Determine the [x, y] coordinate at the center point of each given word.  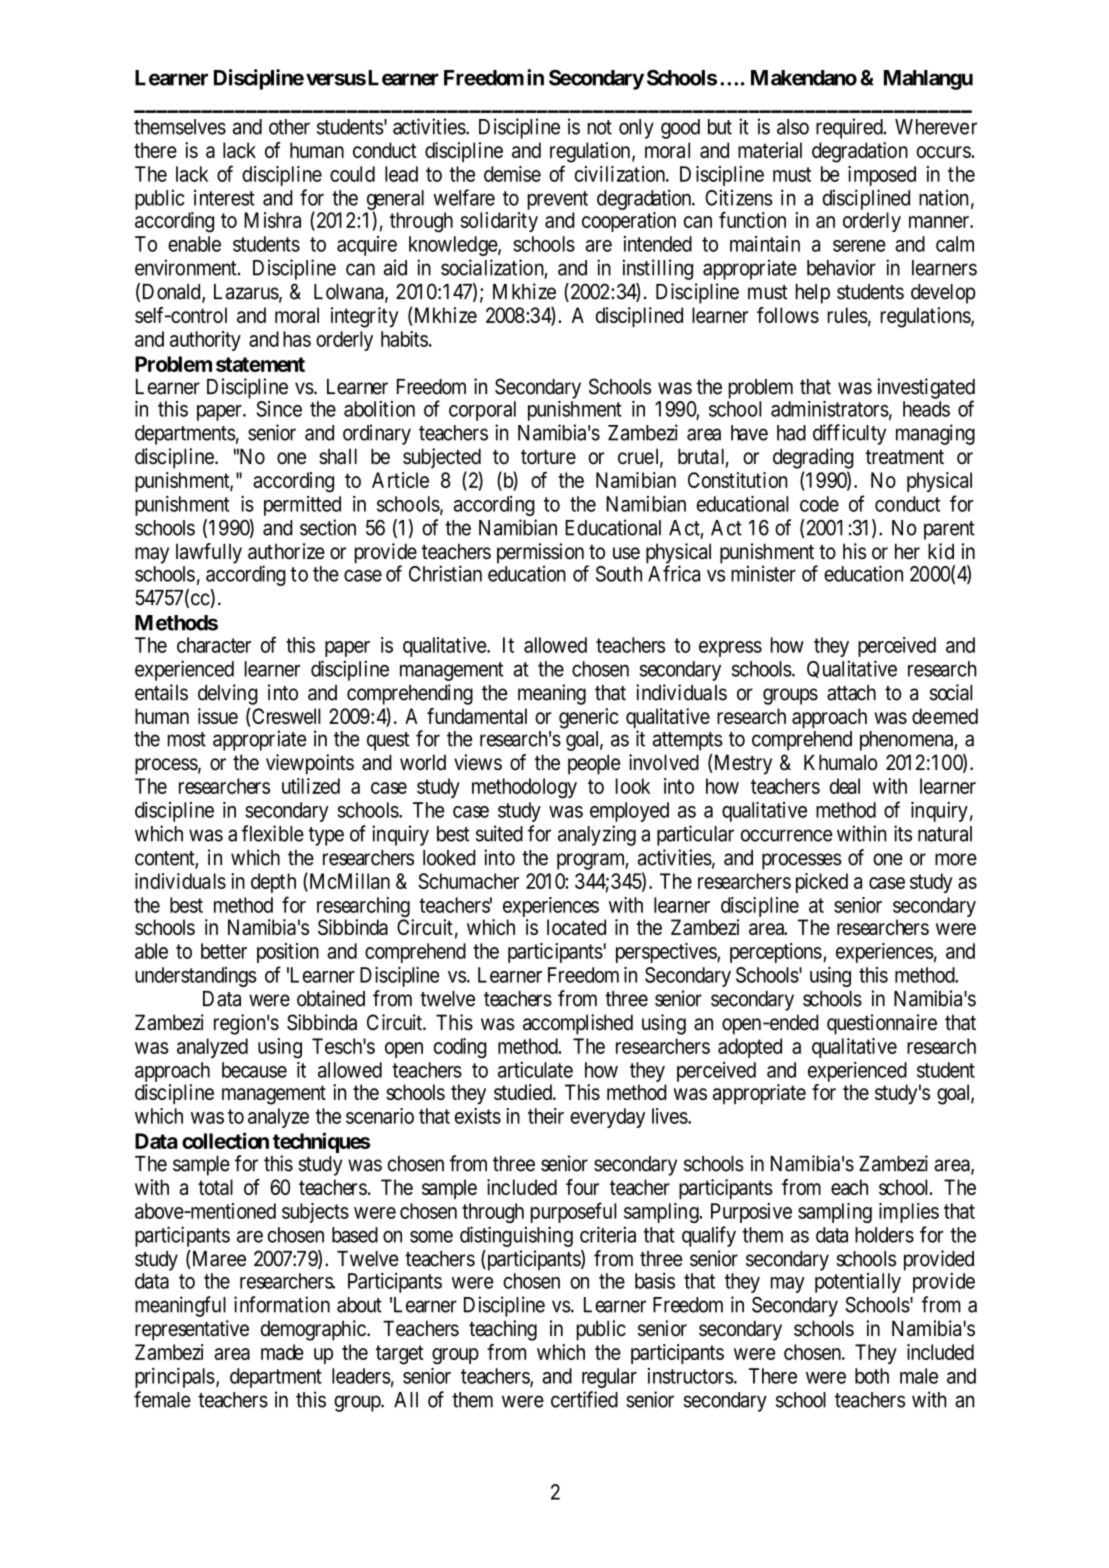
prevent [558, 200]
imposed [882, 176]
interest [224, 197]
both [872, 1376]
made [282, 1352]
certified [584, 1399]
